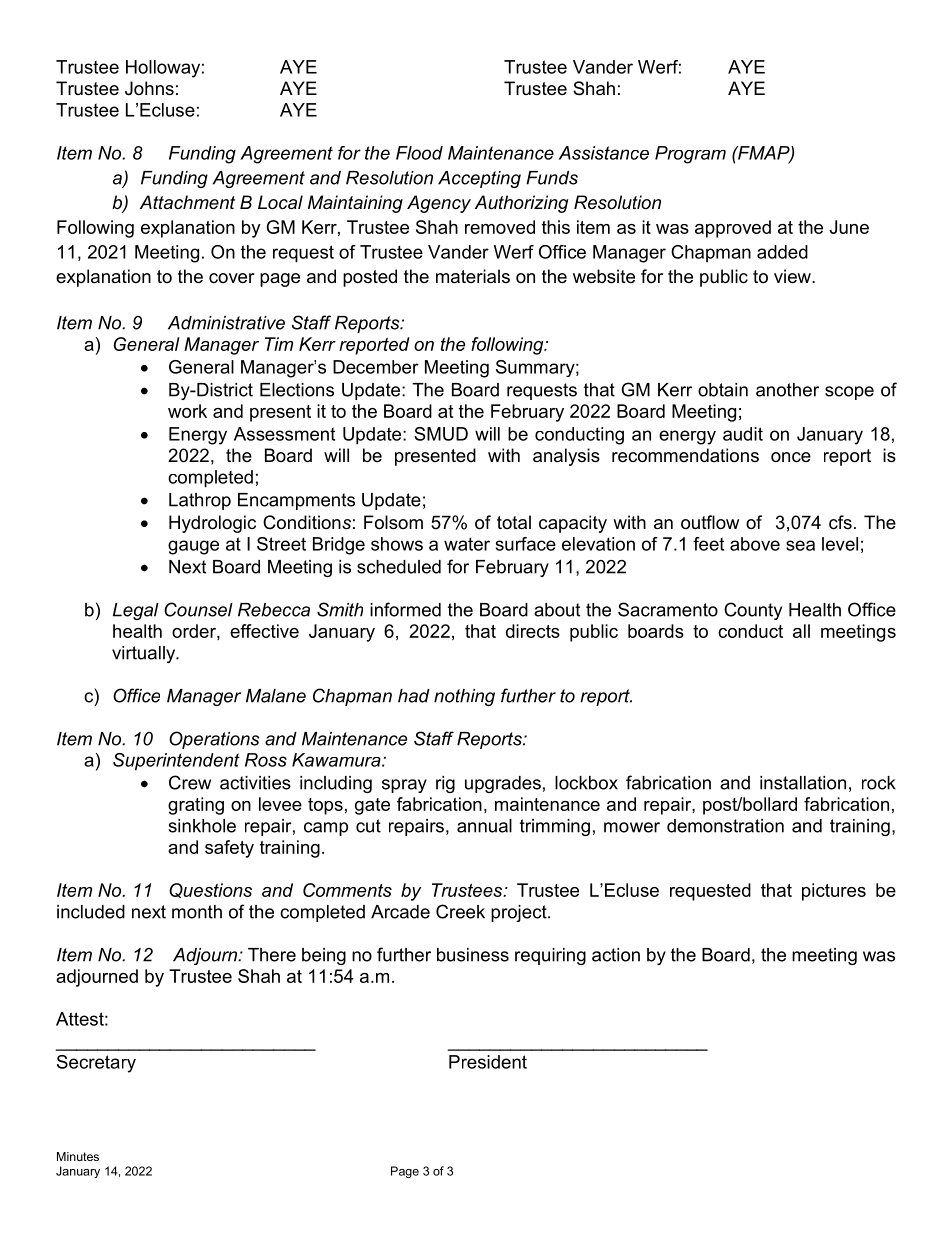 The image size is (952, 1233). I want to click on directs, so click(533, 631).
